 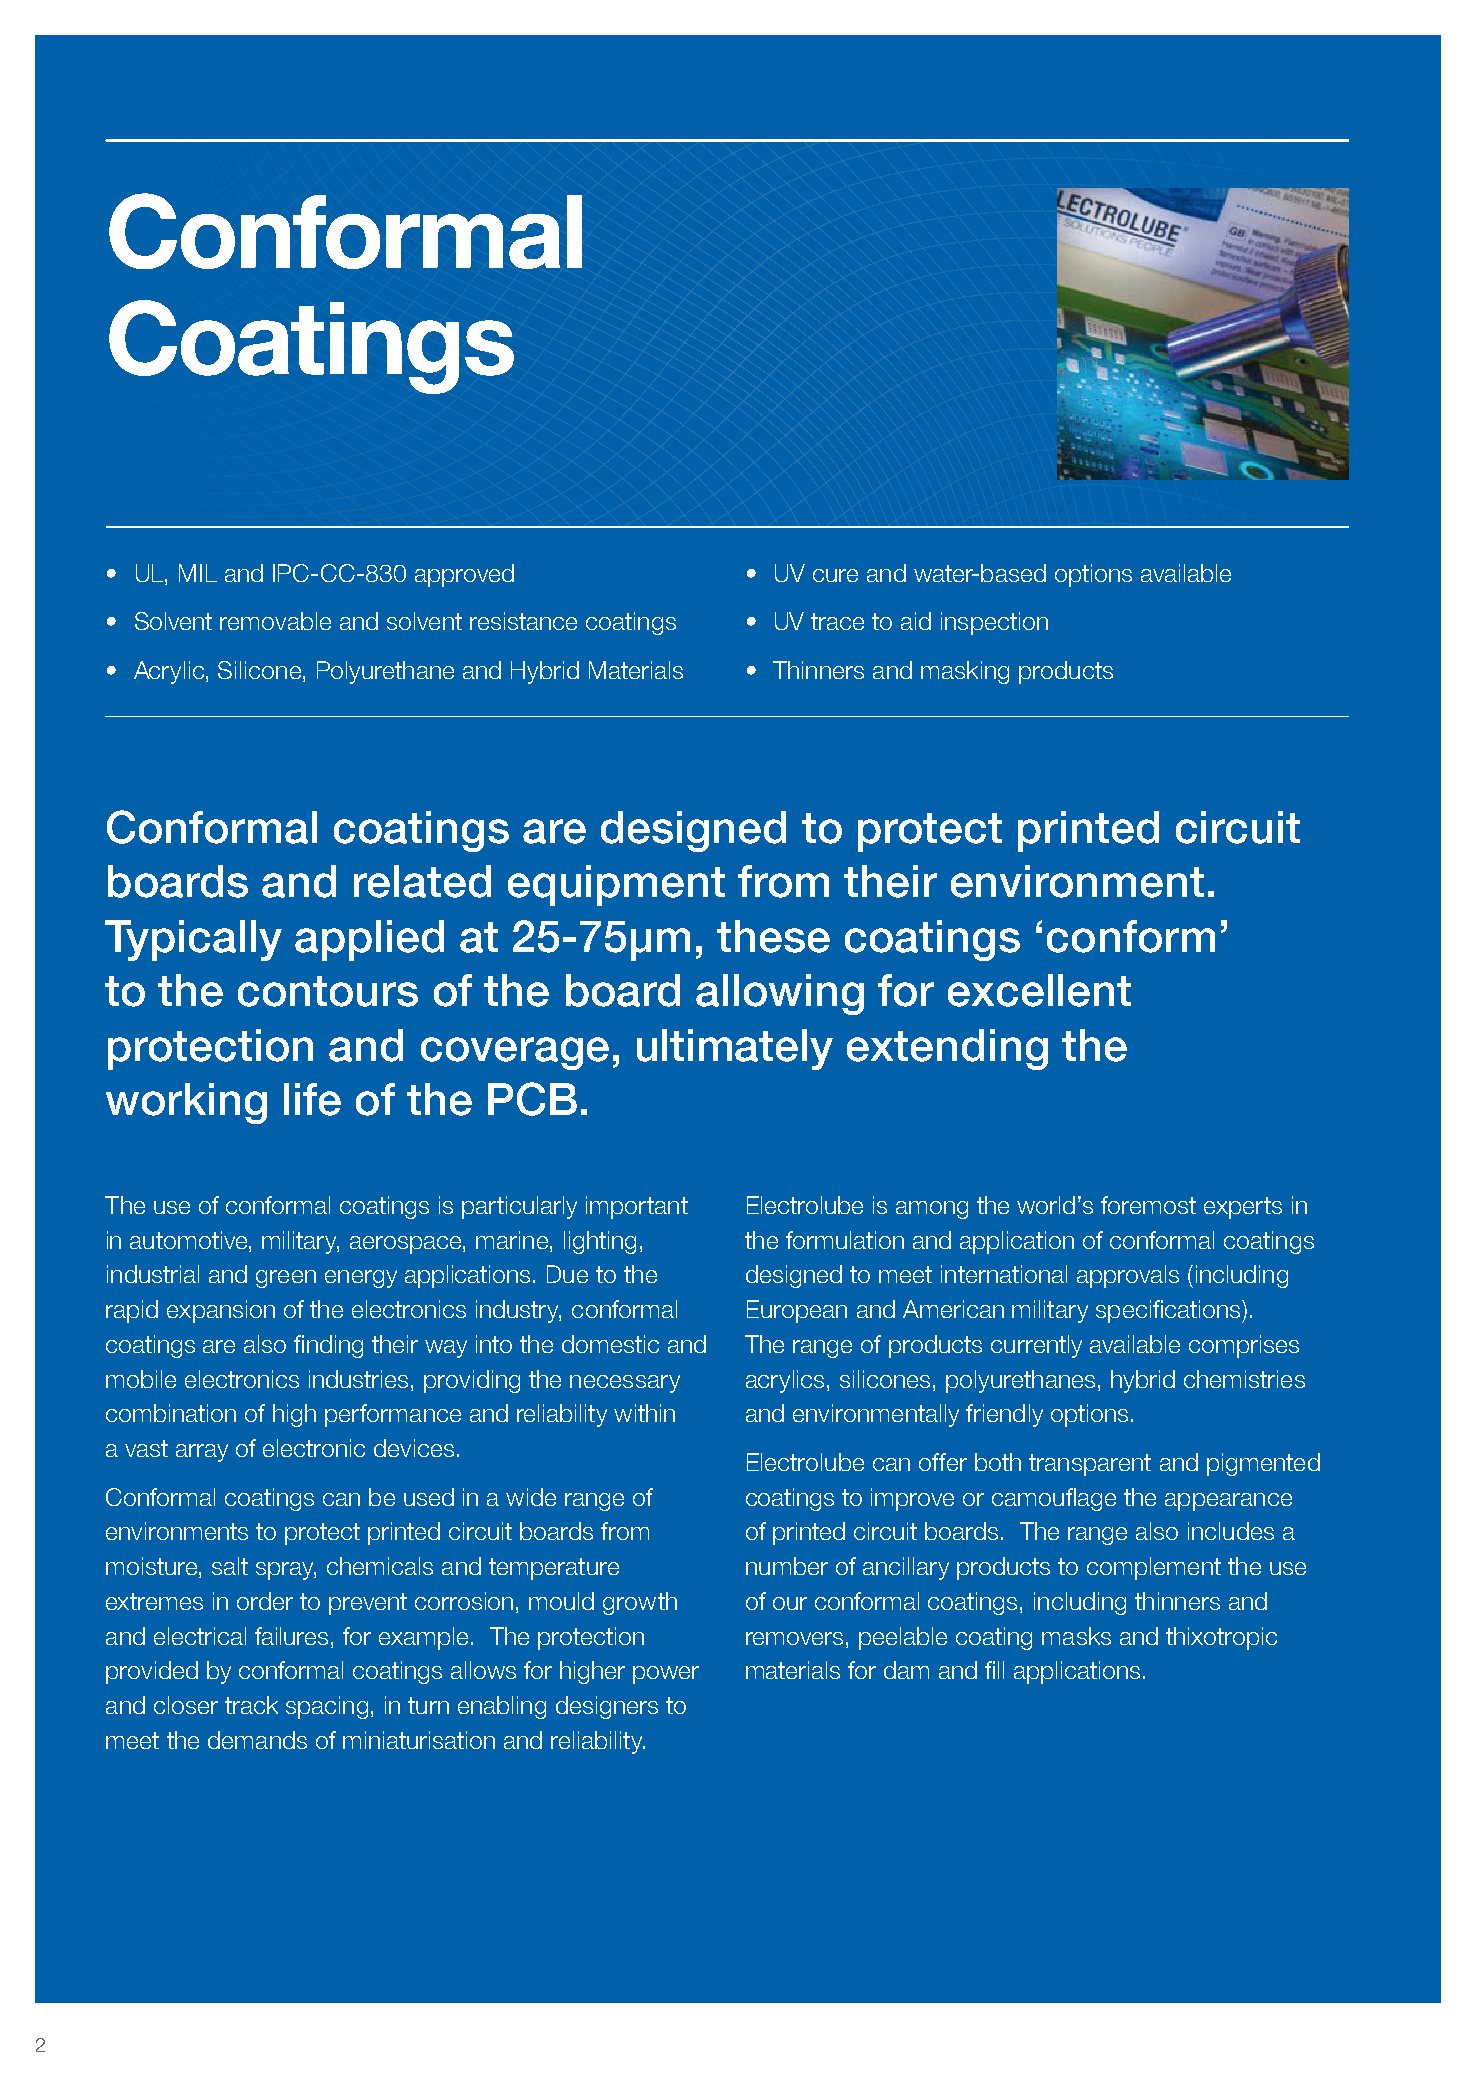 I want to click on masks, so click(x=1076, y=1636).
